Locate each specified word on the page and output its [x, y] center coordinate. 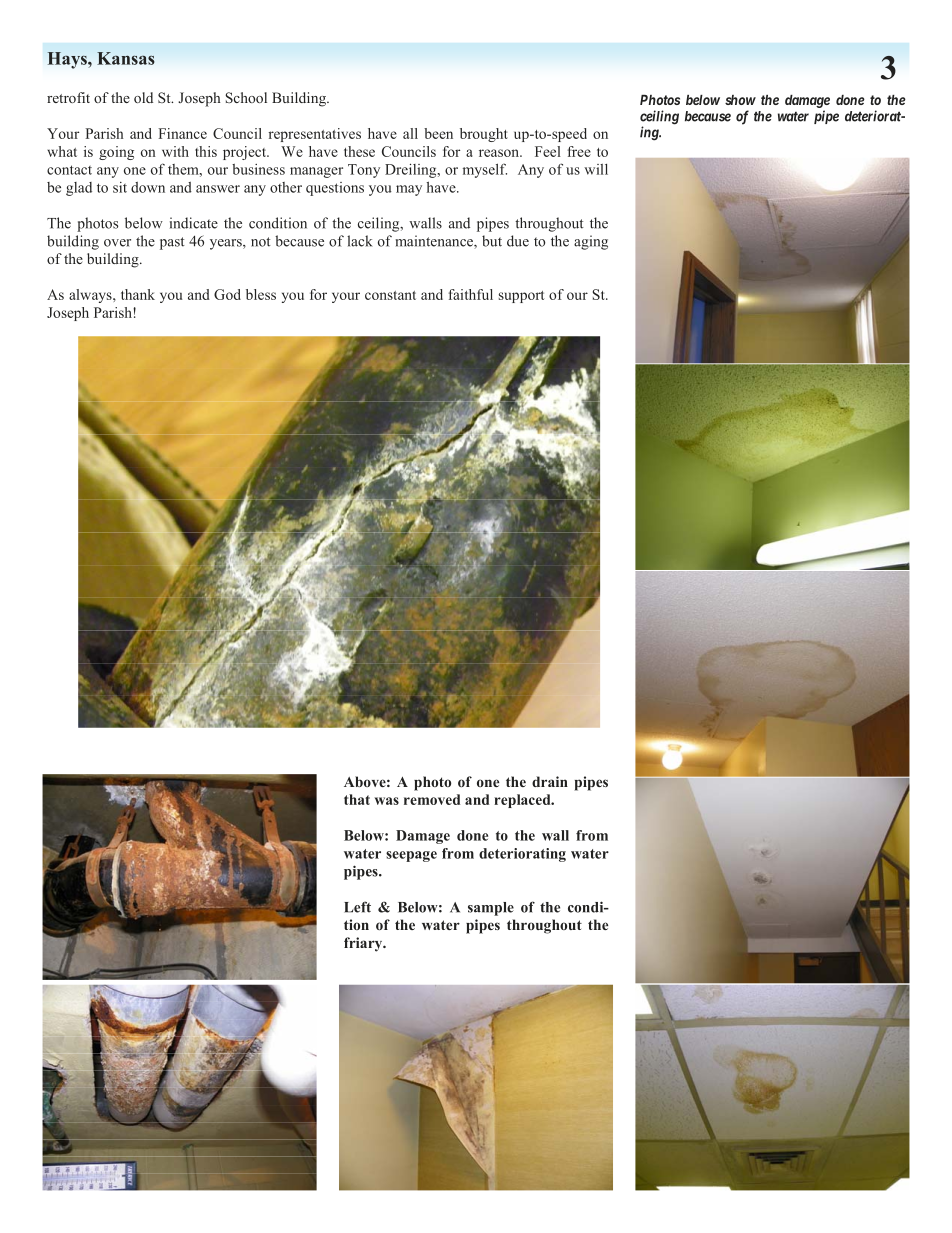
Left [357, 907]
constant [390, 295]
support [522, 297]
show [740, 100]
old [143, 97]
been [438, 133]
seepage [411, 856]
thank [138, 294]
